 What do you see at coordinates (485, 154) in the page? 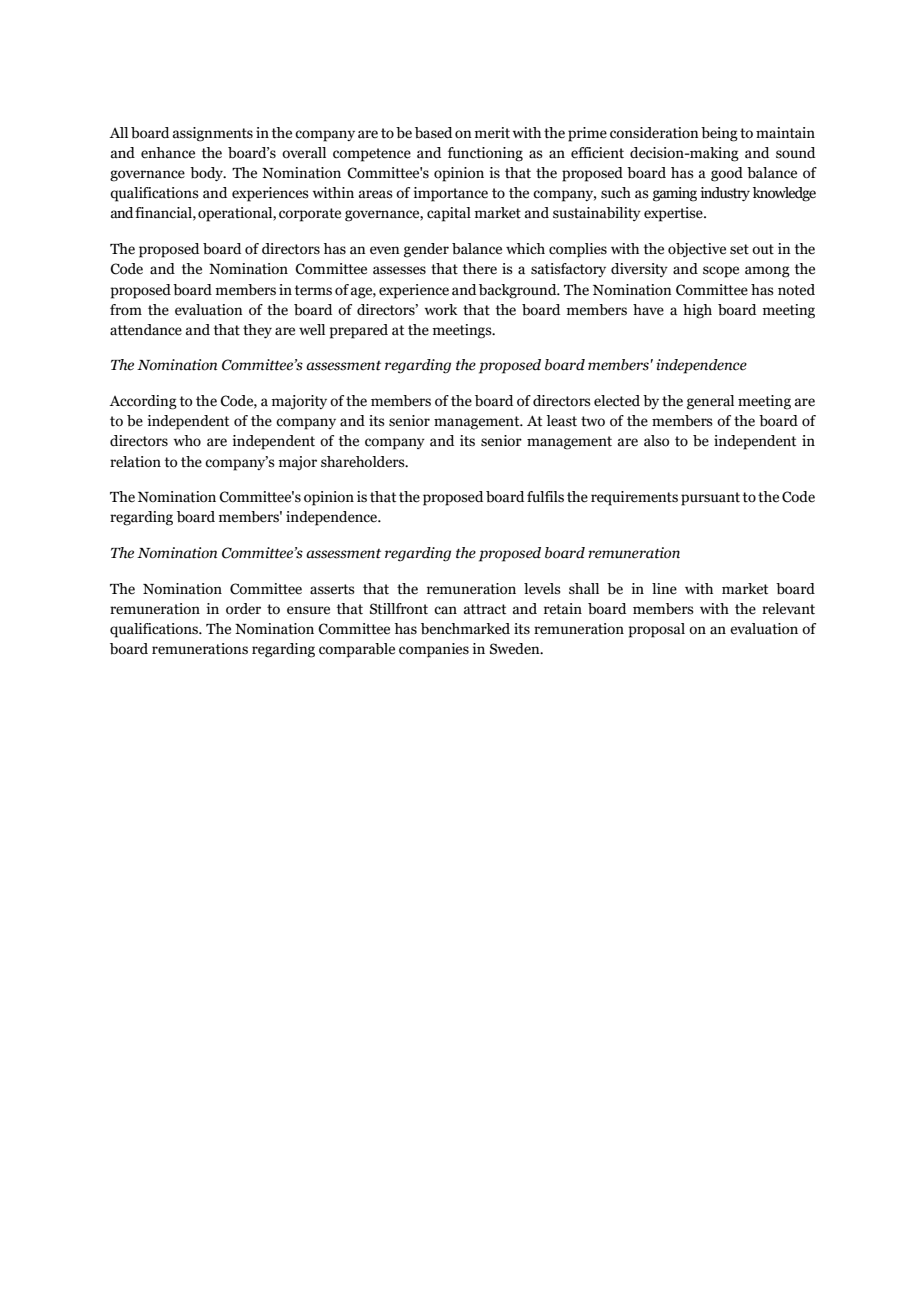
I see `functioning` at bounding box center [485, 154].
